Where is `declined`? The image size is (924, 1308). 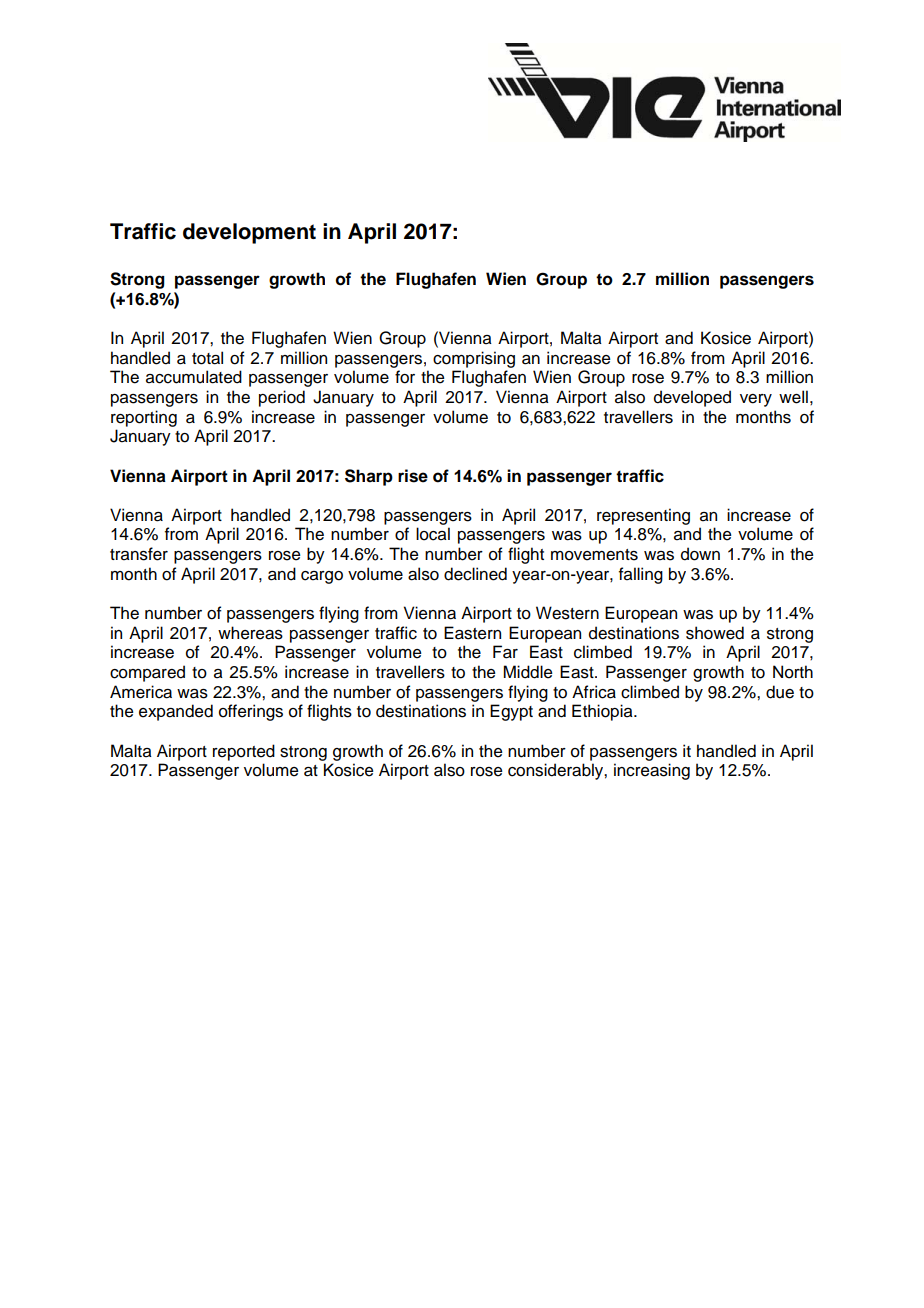 declined is located at coordinates (475, 574).
